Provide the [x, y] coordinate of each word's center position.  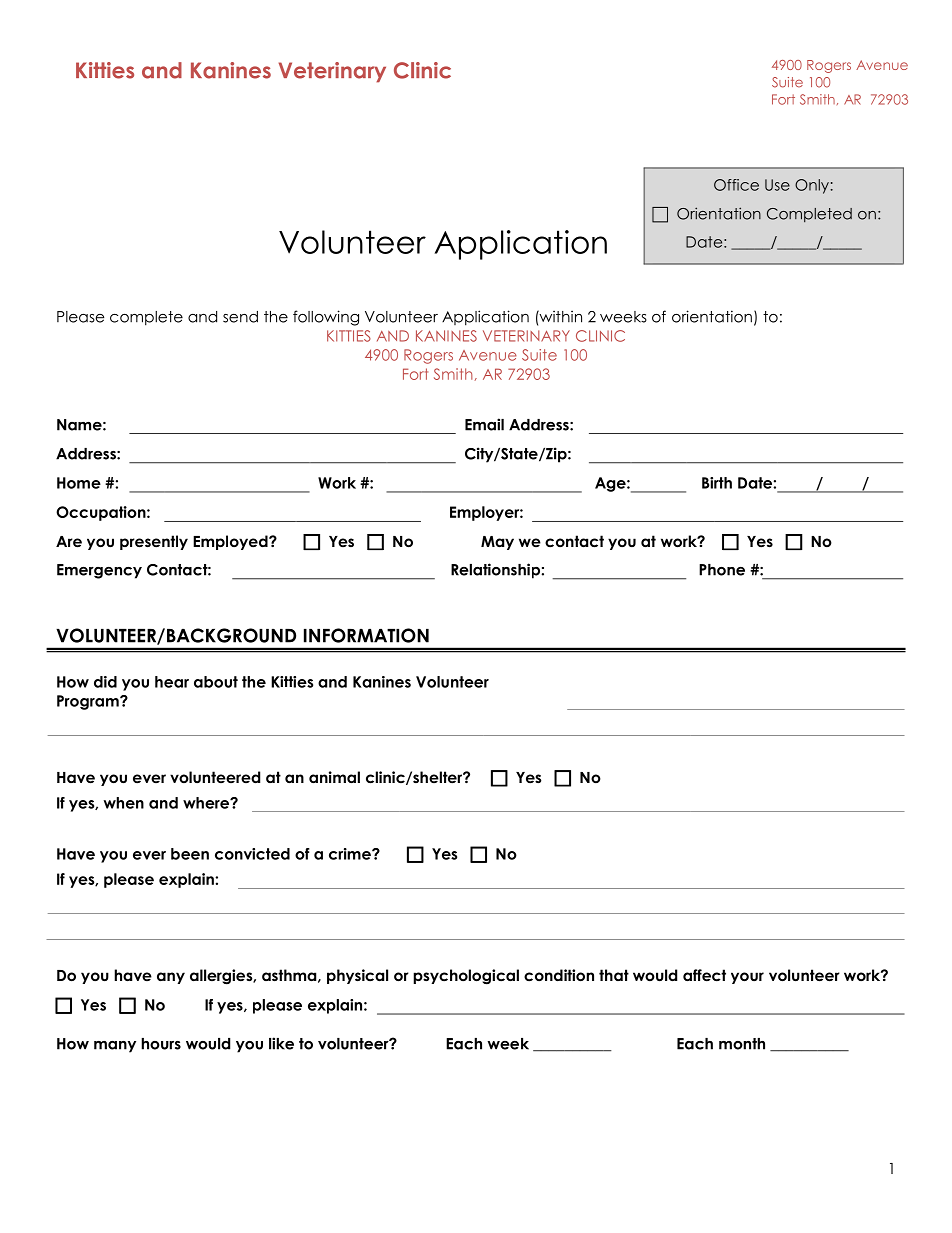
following [326, 318]
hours [161, 1044]
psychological [466, 977]
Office [736, 185]
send [240, 317]
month [742, 1044]
